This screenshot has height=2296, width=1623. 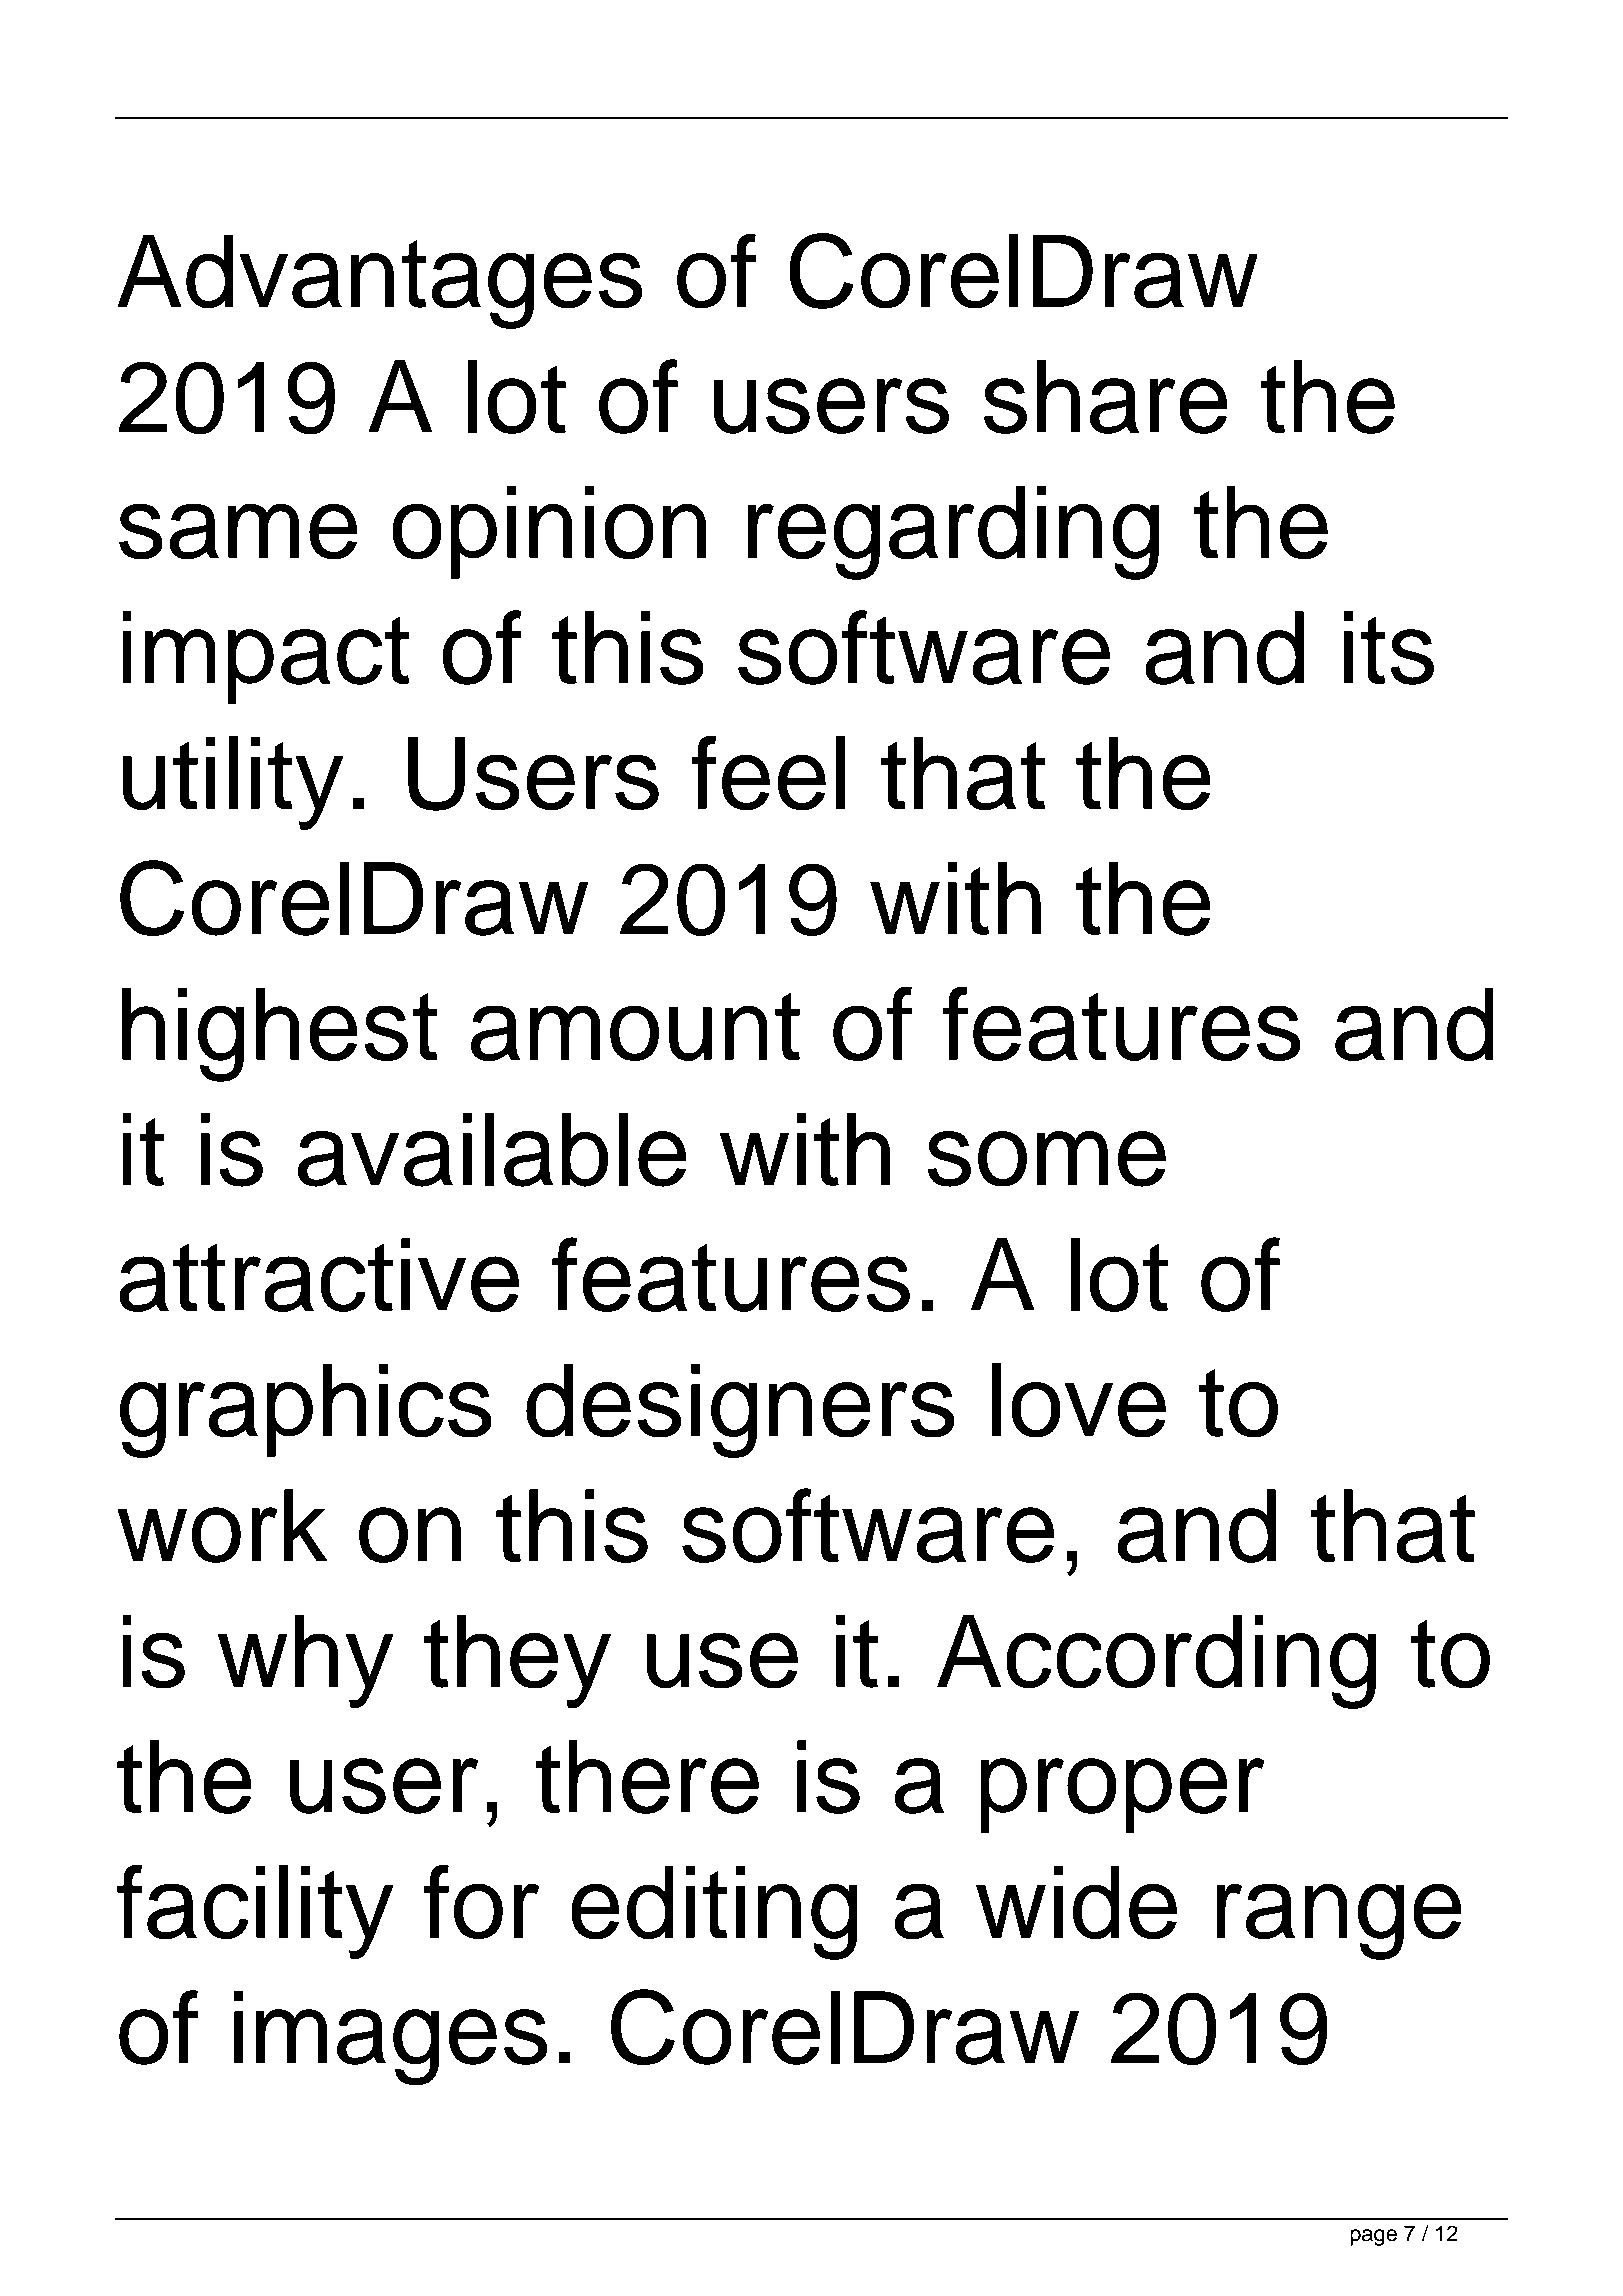 What do you see at coordinates (232, 783) in the screenshot?
I see `utility` at bounding box center [232, 783].
